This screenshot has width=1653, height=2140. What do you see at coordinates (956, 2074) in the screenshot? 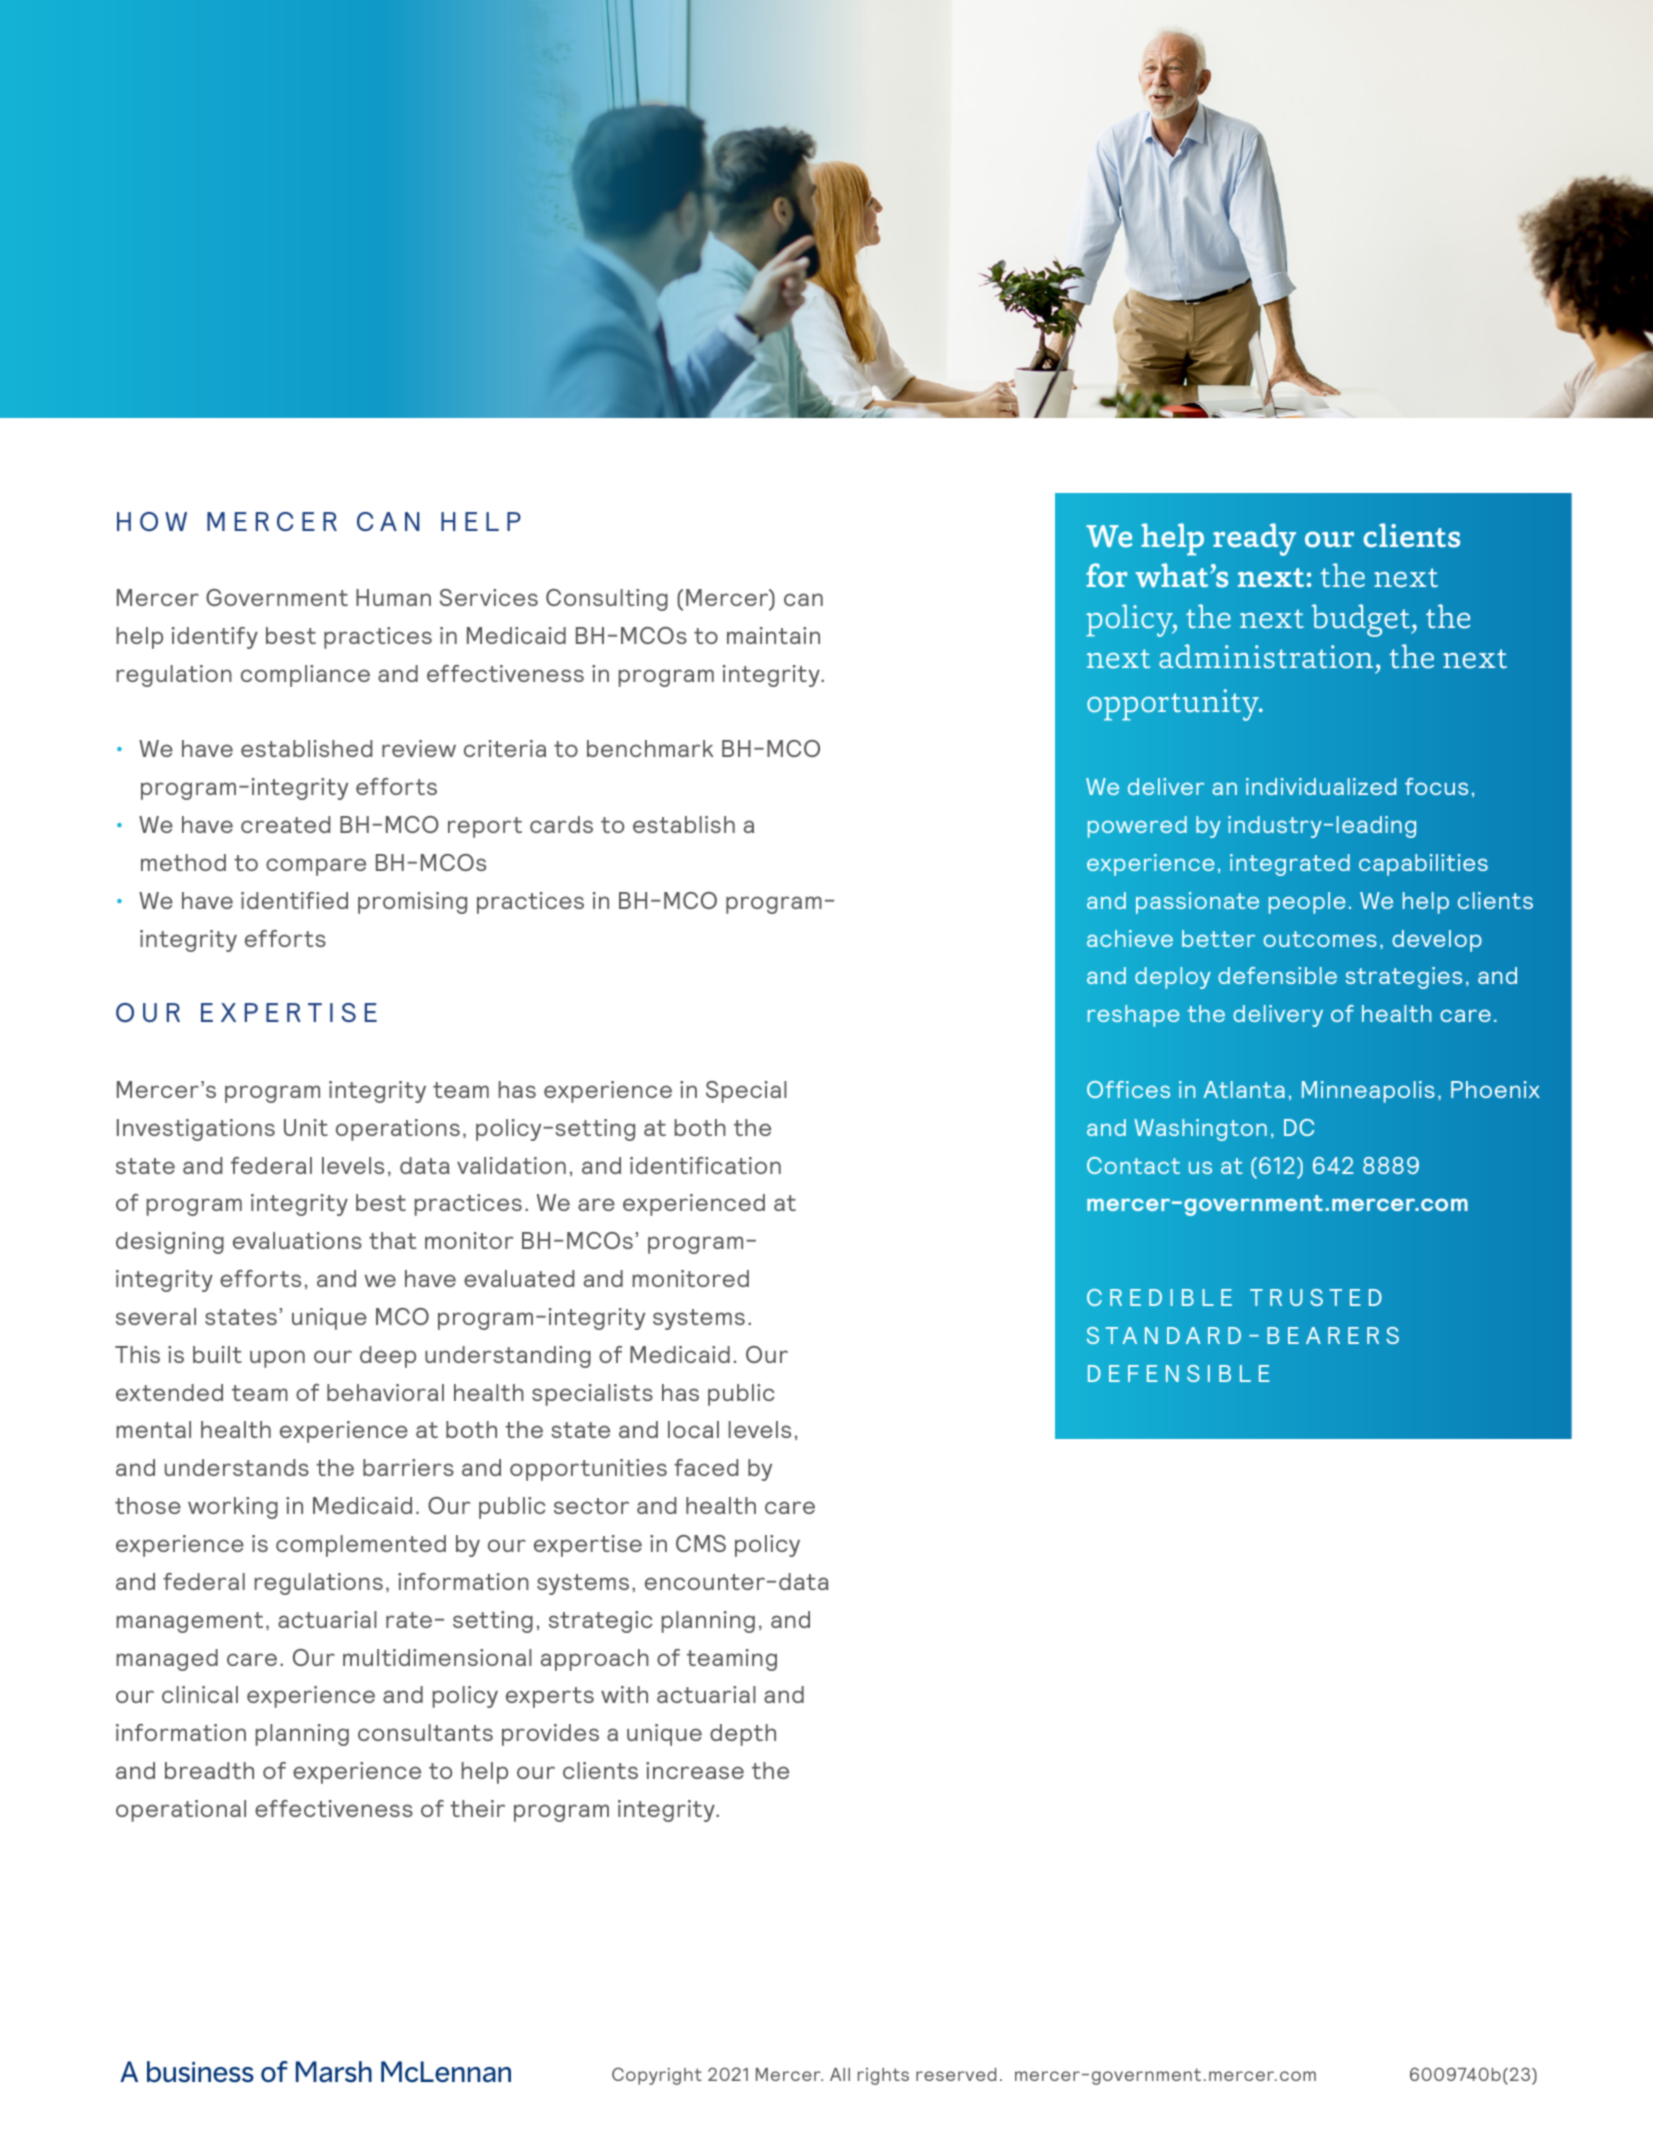
I see `reserved` at bounding box center [956, 2074].
